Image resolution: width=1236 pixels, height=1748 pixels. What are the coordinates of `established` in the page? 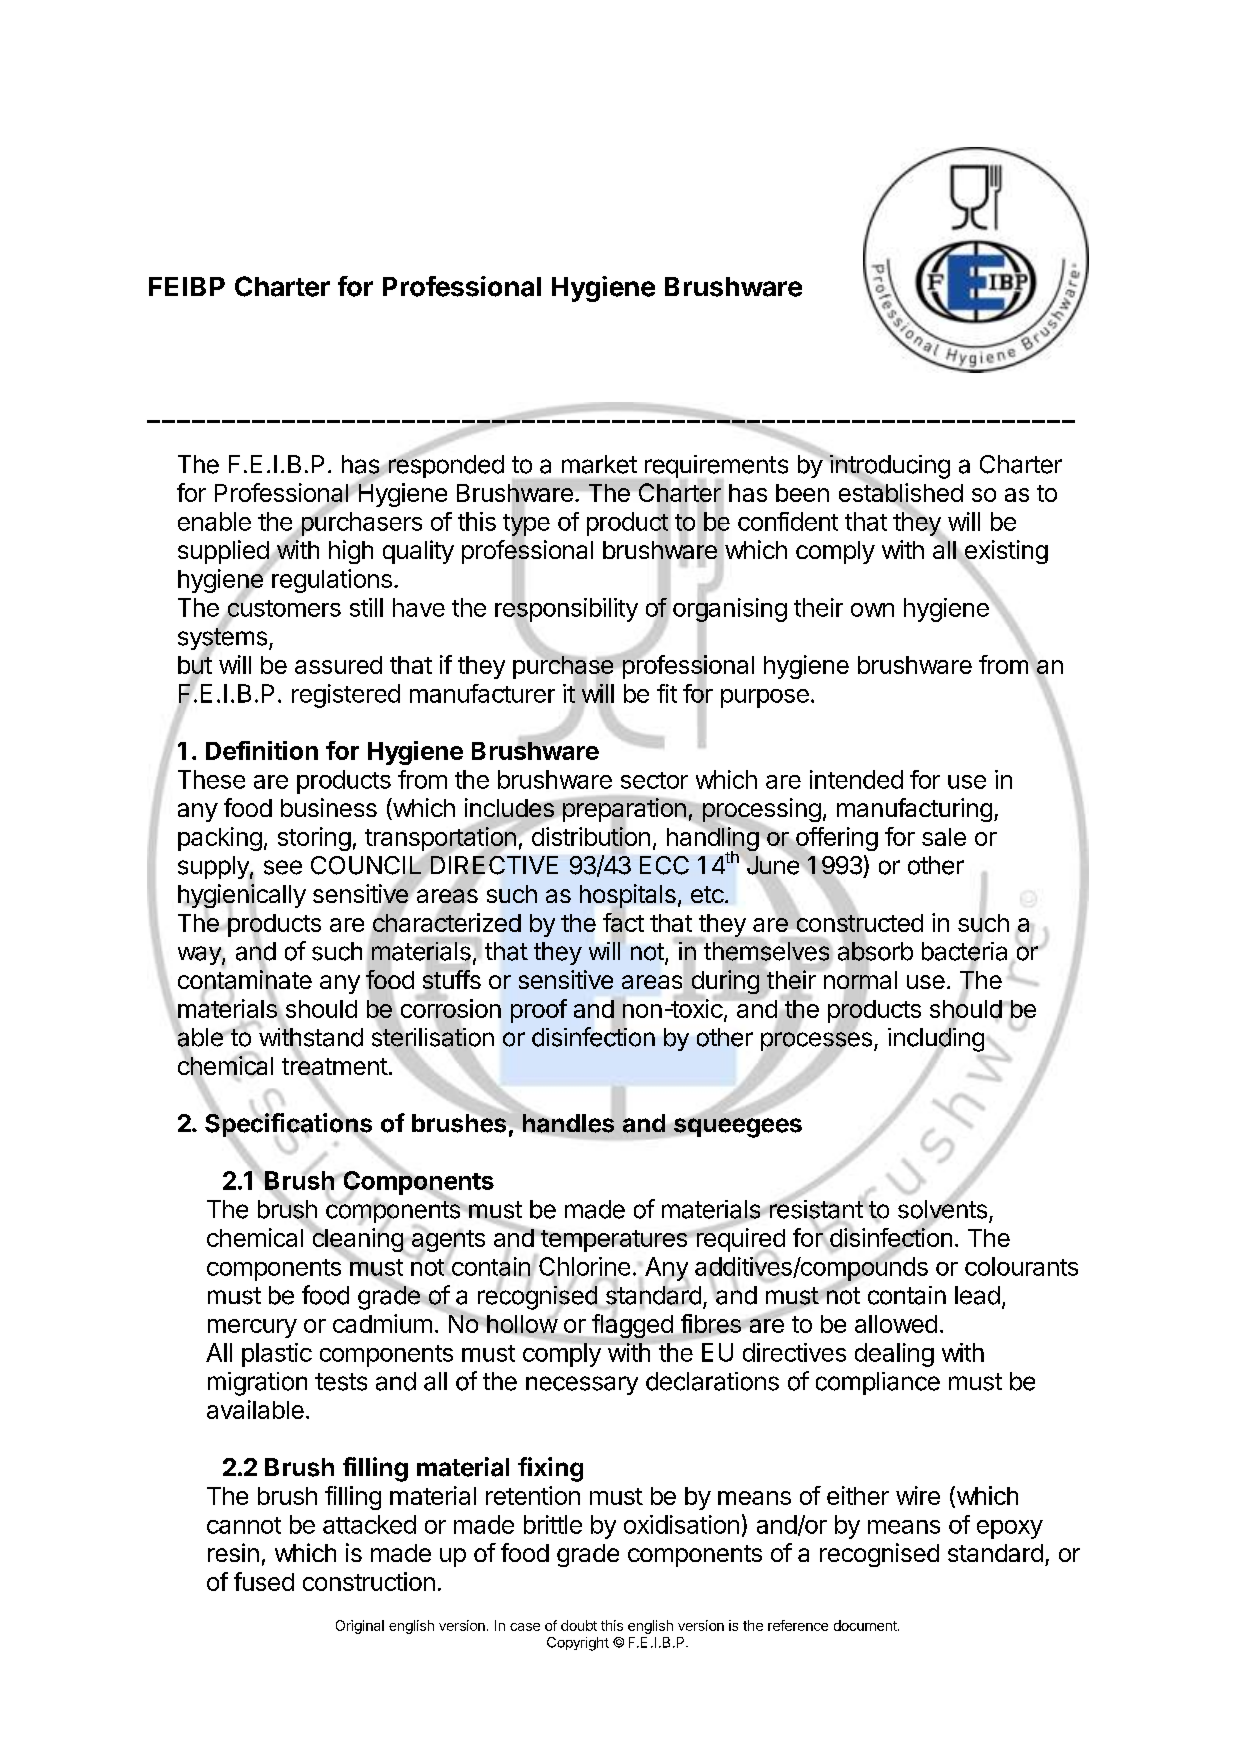 It's located at (901, 493).
